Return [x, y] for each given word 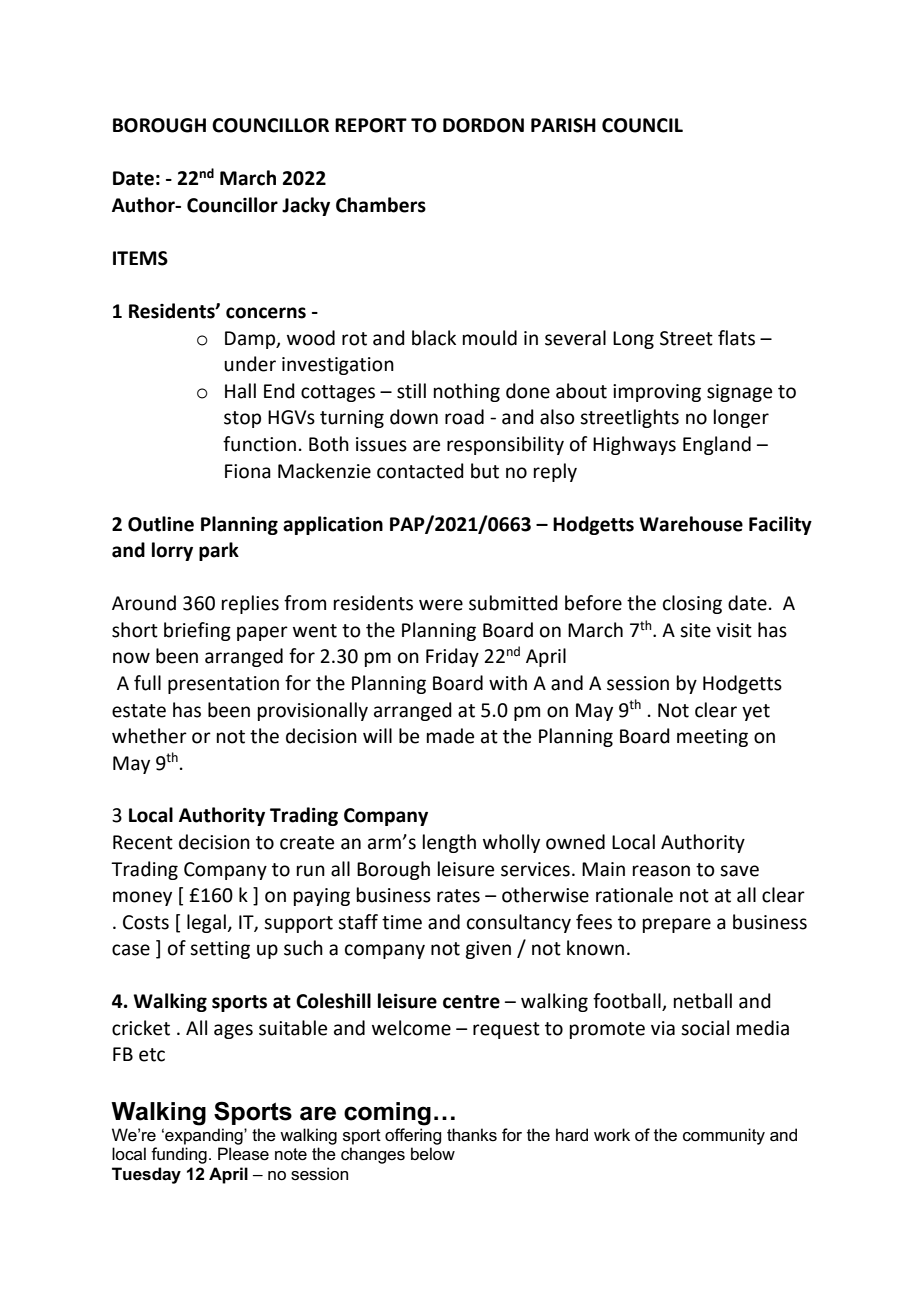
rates [458, 896]
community [724, 1136]
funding [179, 1155]
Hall [240, 391]
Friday [452, 657]
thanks [472, 1135]
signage [739, 393]
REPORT [371, 125]
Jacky [306, 206]
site [695, 630]
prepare [677, 925]
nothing [467, 392]
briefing [197, 631]
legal [207, 923]
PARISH [563, 125]
